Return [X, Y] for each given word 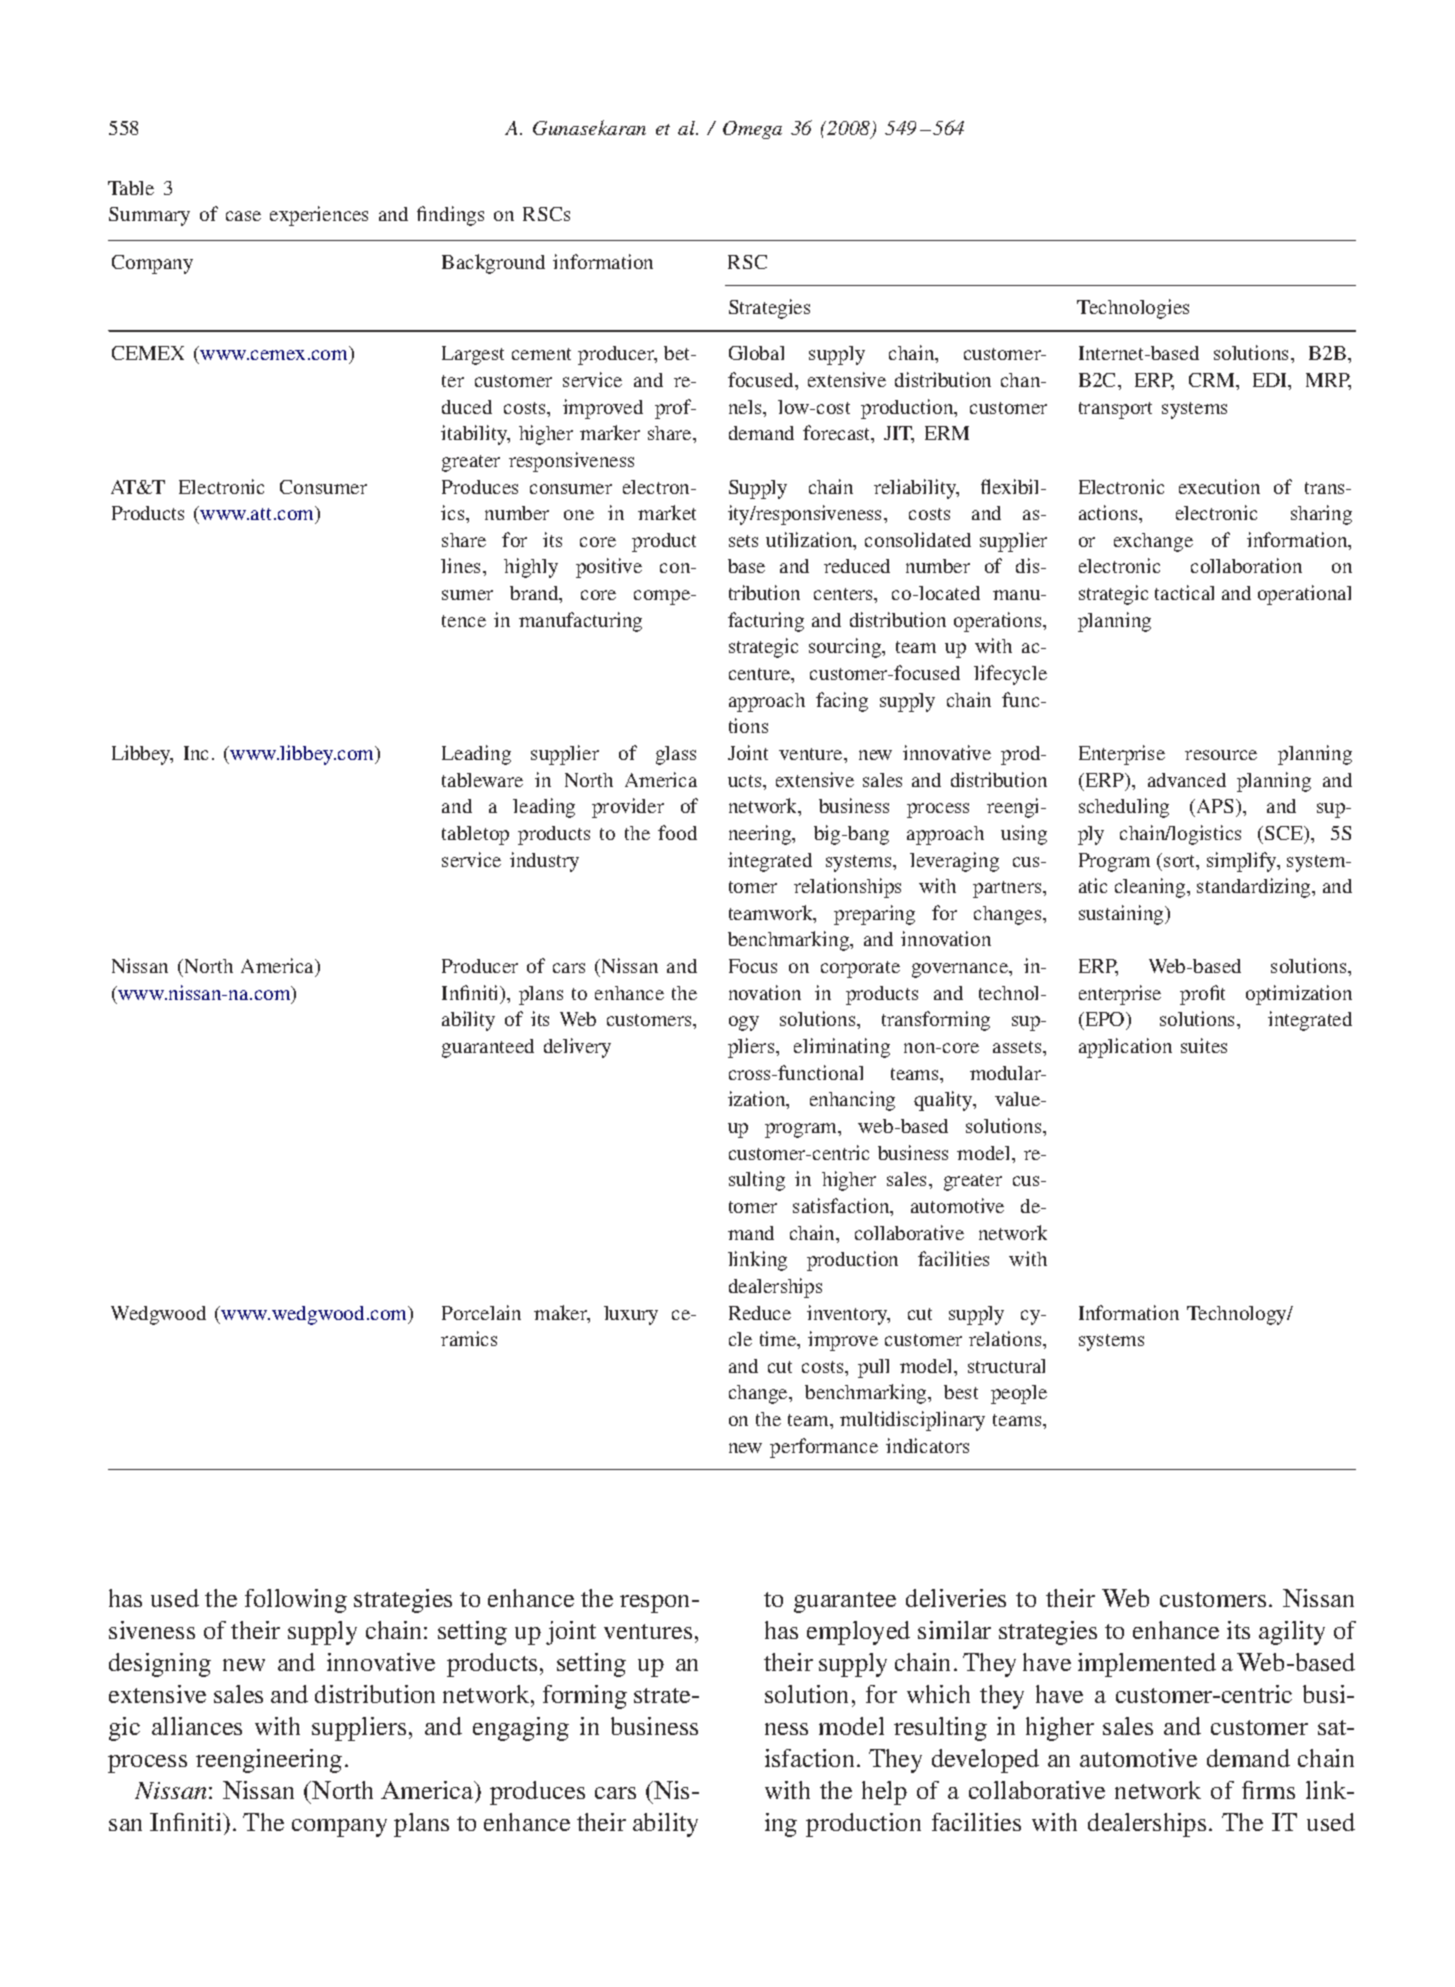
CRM [1213, 380]
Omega [752, 130]
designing [160, 1665]
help [884, 1793]
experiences [319, 216]
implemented [1147, 1665]
